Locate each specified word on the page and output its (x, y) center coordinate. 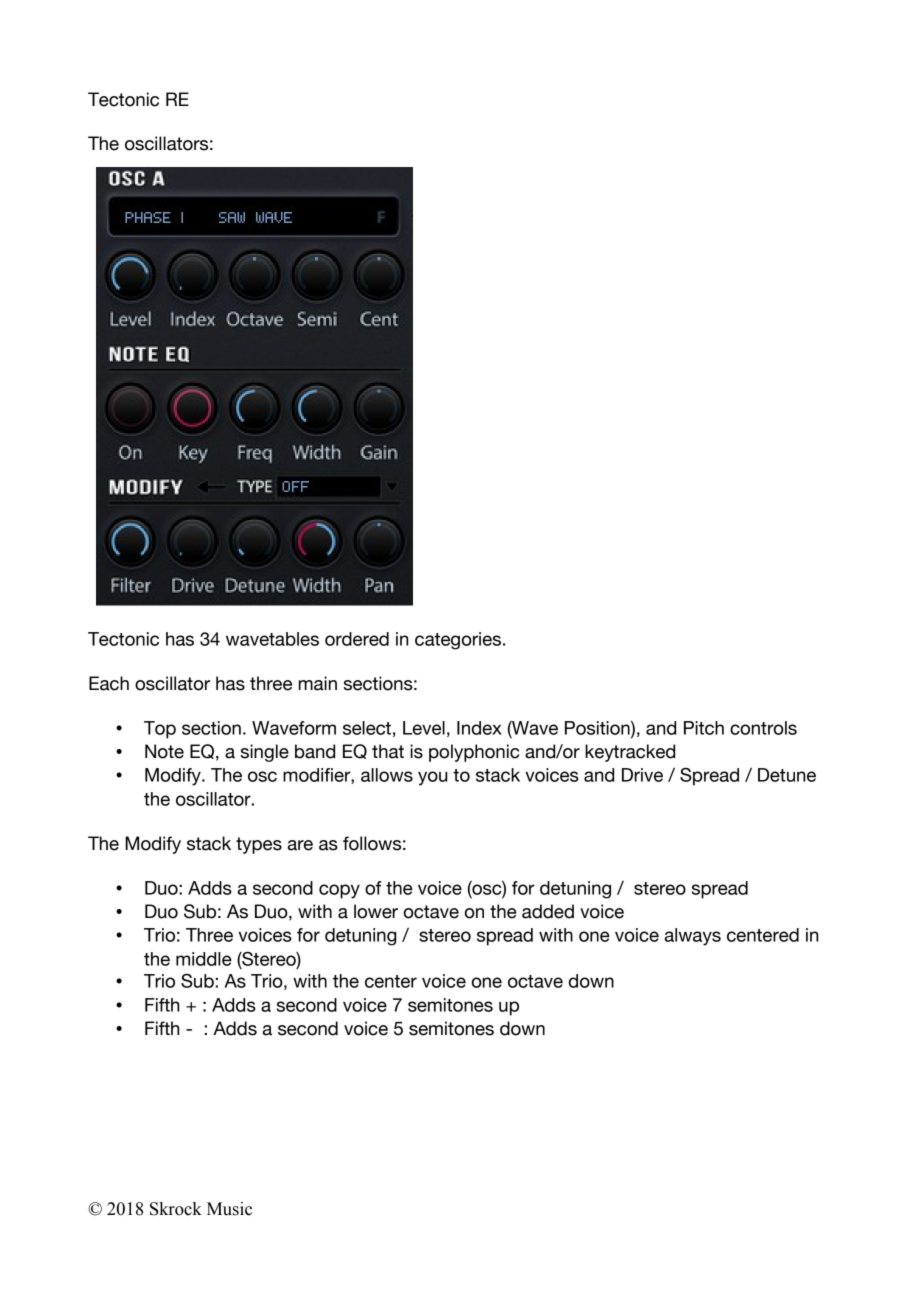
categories (458, 641)
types (259, 845)
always (693, 937)
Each (109, 683)
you (432, 778)
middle (204, 959)
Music (229, 1209)
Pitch (704, 728)
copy (339, 891)
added (548, 911)
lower (376, 911)
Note (164, 751)
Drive (642, 775)
